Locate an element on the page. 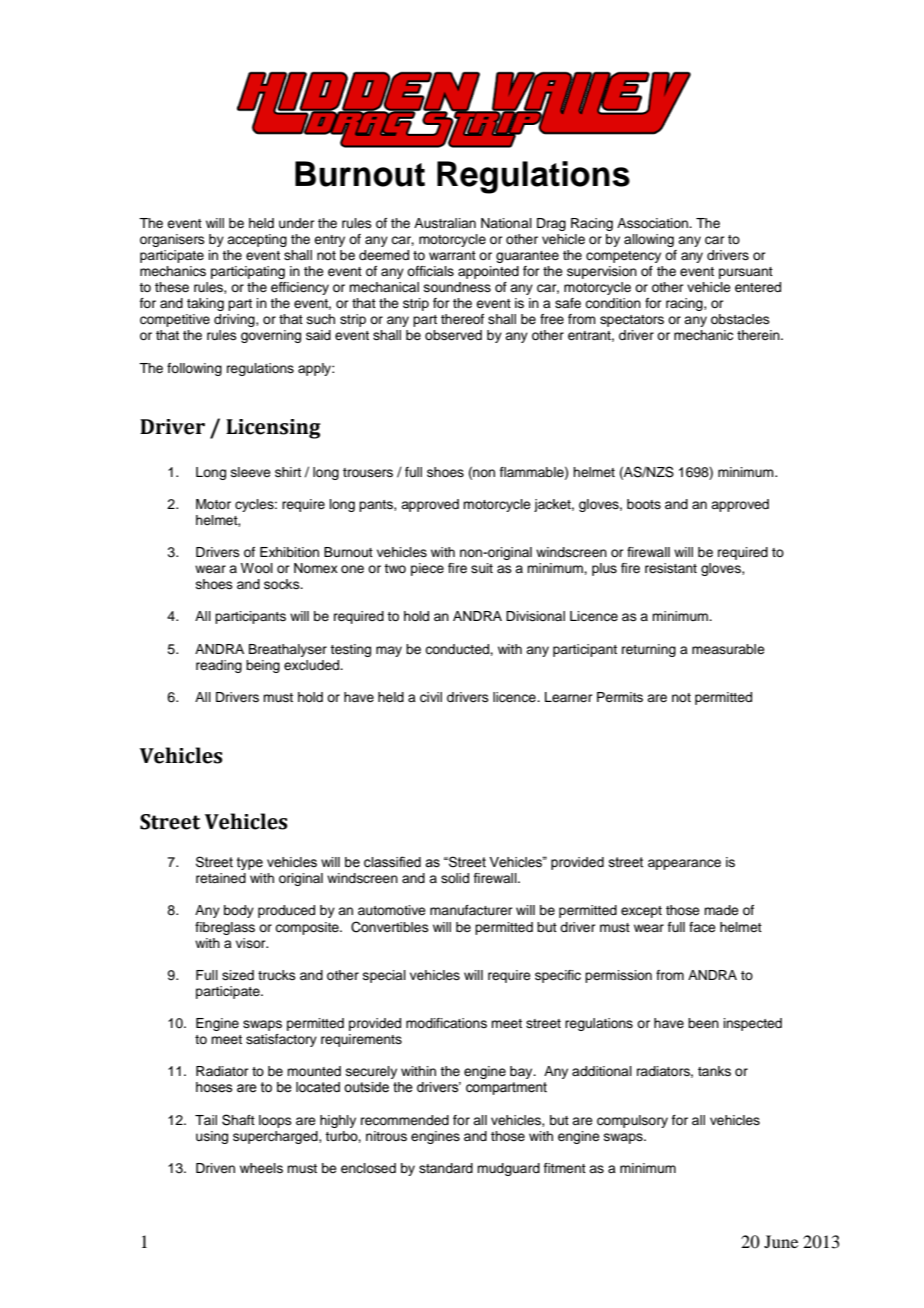 This image has height=1308, width=924. accepting is located at coordinates (257, 240).
